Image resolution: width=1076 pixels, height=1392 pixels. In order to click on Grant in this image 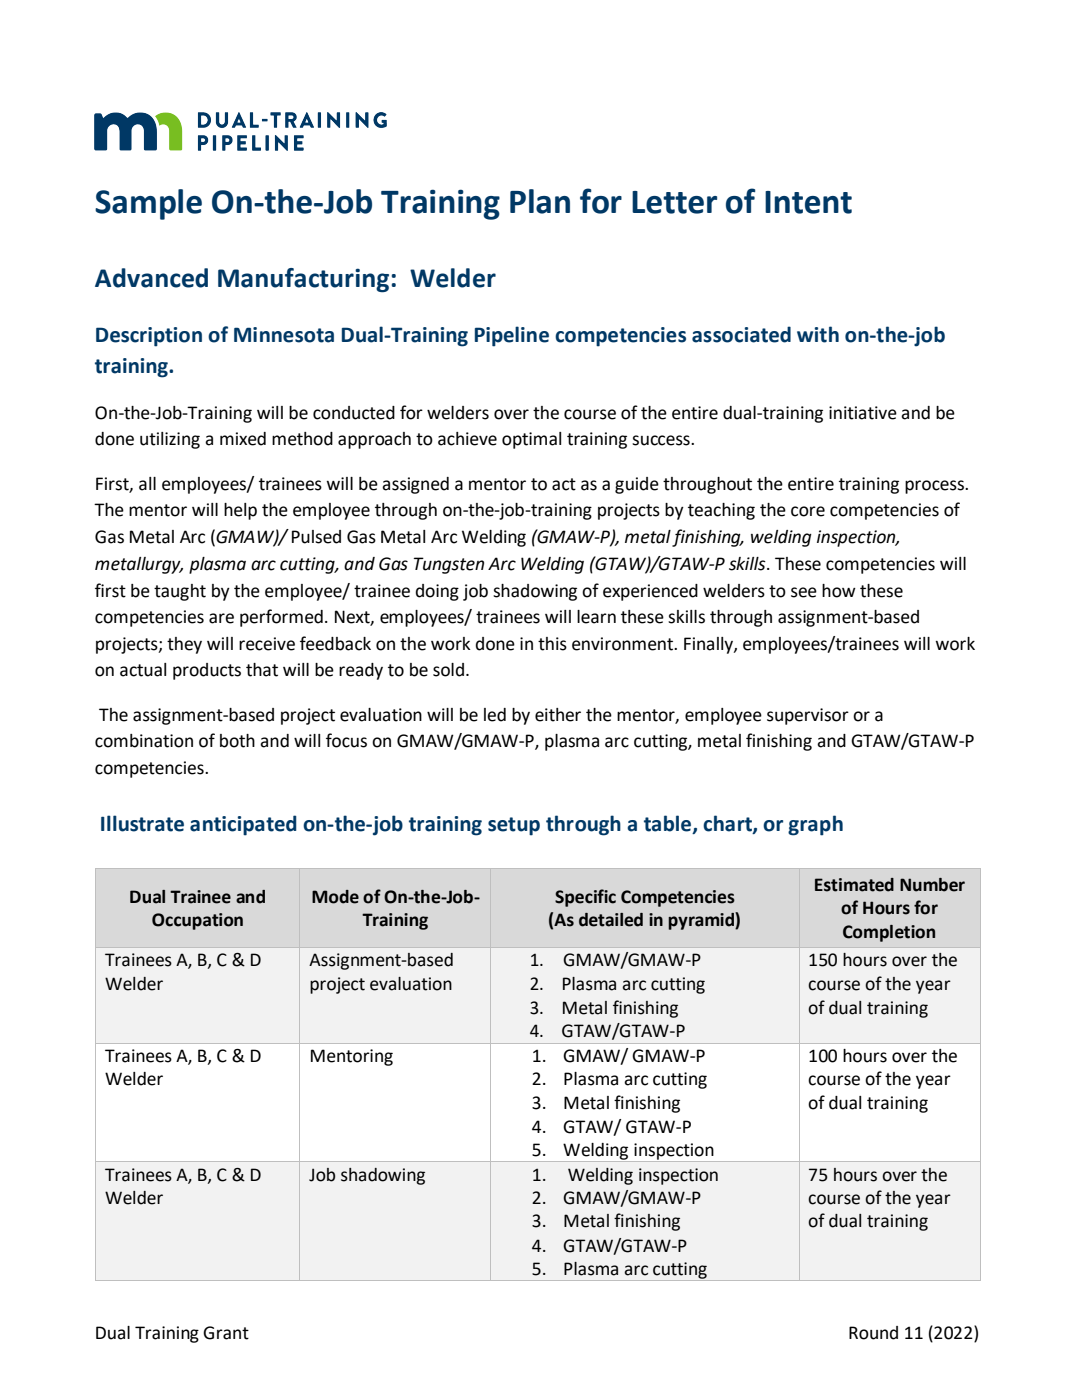, I will do `click(226, 1333)`.
